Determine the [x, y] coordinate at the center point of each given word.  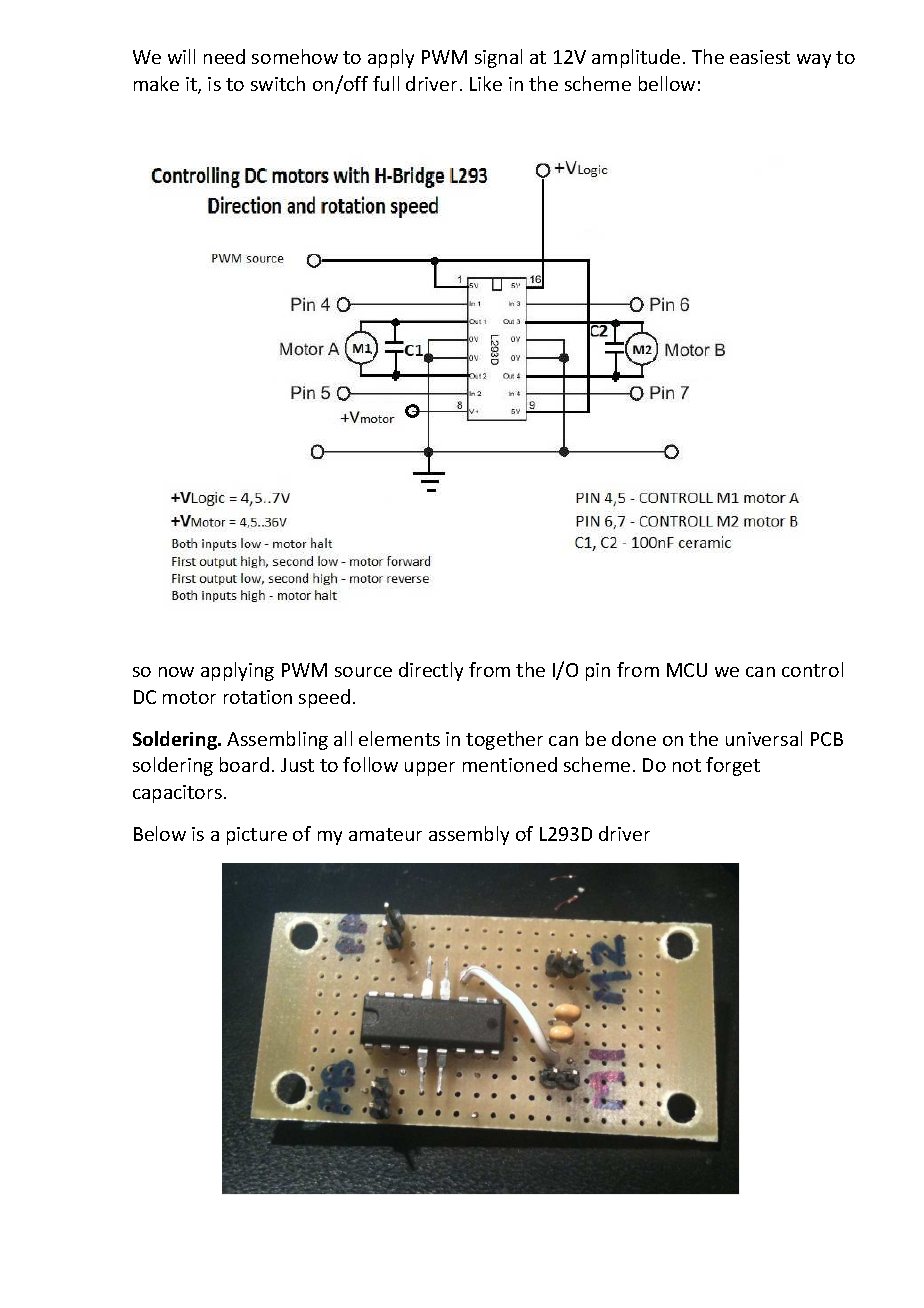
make [156, 83]
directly [431, 671]
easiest [760, 57]
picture [257, 836]
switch [278, 83]
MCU [687, 670]
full [386, 83]
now [176, 672]
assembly [469, 835]
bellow [667, 83]
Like [486, 83]
